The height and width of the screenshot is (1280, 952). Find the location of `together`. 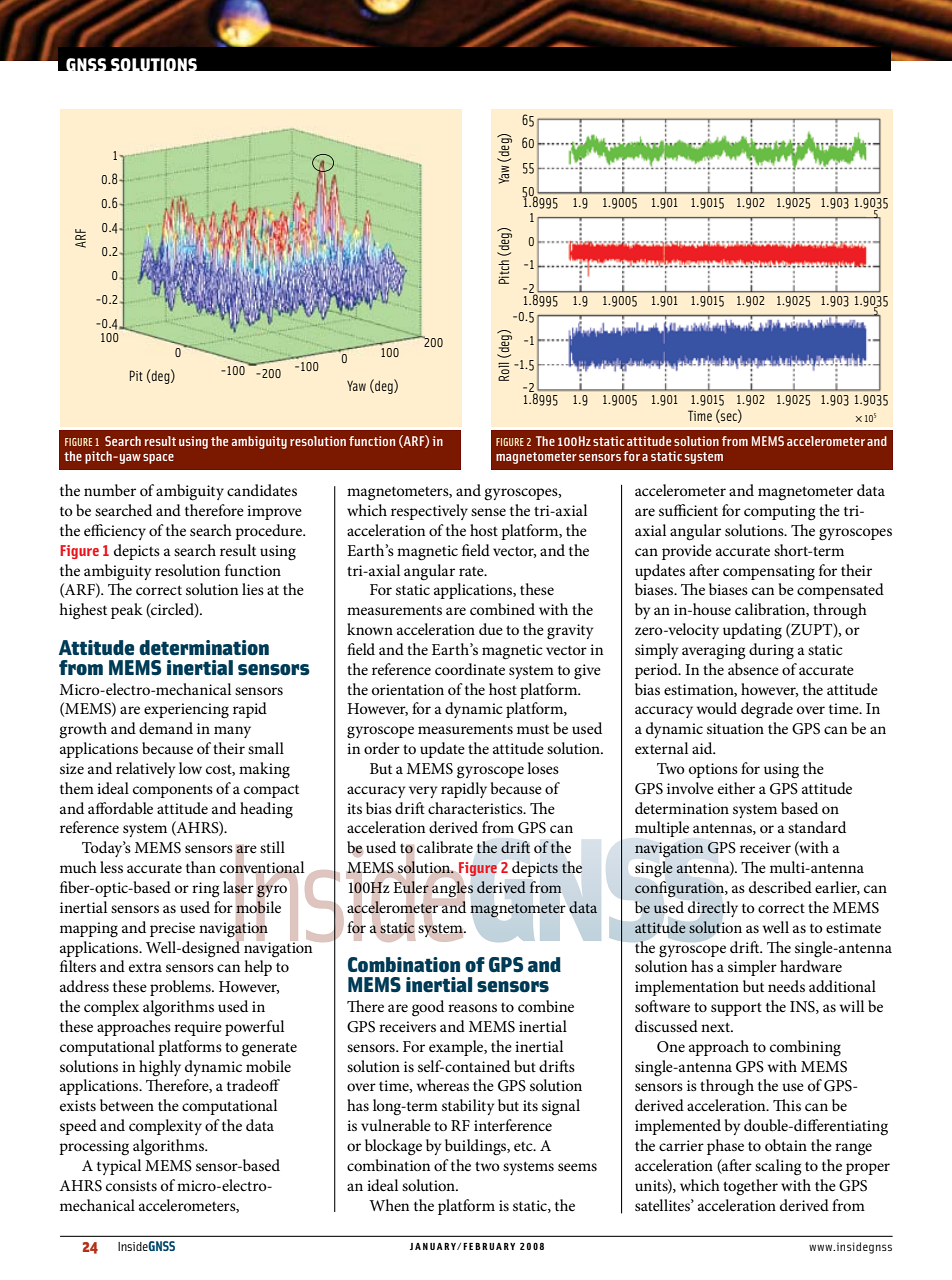

together is located at coordinates (750, 1187).
